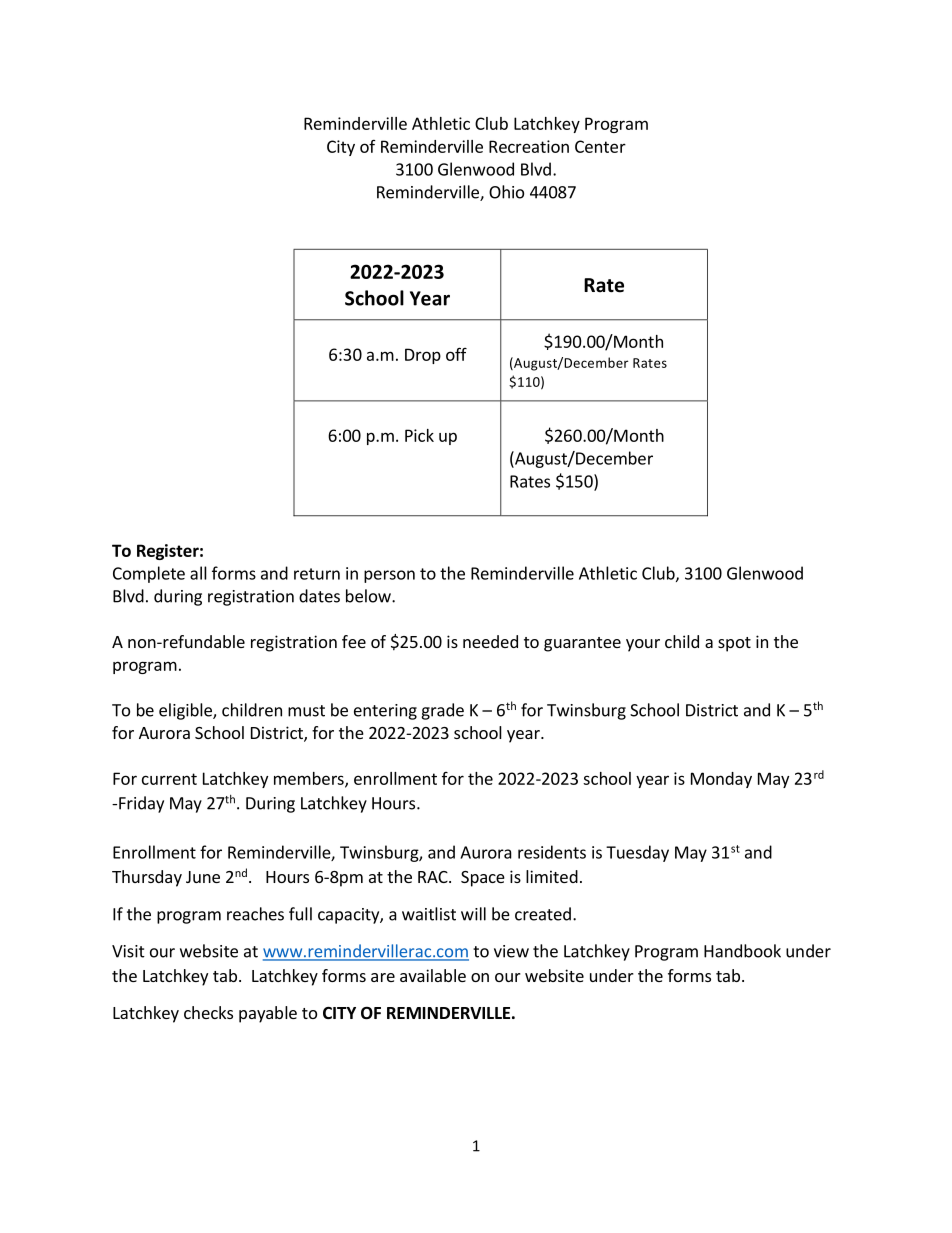  I want to click on grade, so click(442, 711).
